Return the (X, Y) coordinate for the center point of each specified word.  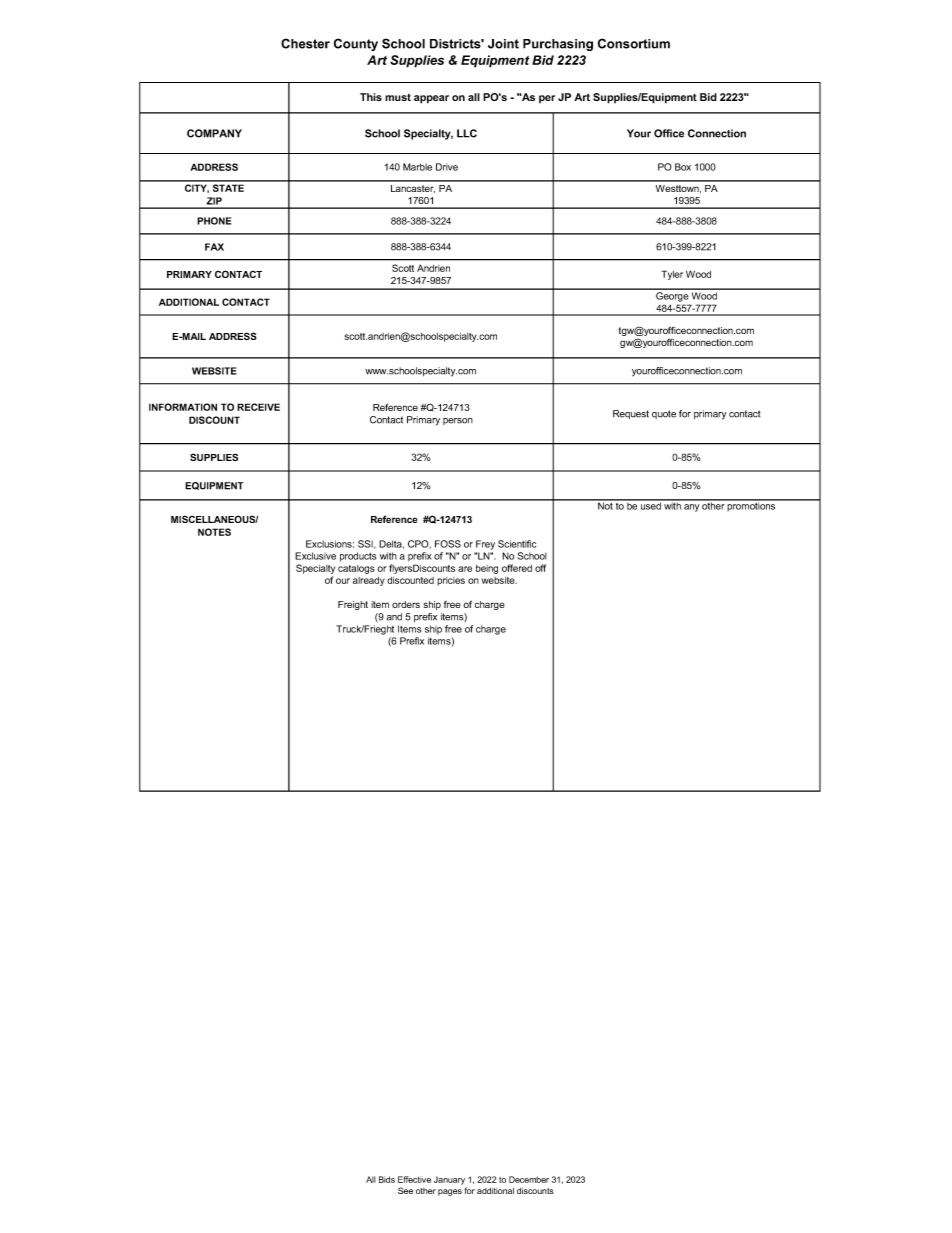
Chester (305, 43)
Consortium (634, 43)
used (651, 505)
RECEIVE (258, 407)
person (458, 421)
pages (450, 1192)
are (465, 569)
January (449, 1180)
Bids (387, 1179)
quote (664, 414)
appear (431, 99)
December (529, 1179)
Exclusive (315, 556)
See (405, 1190)
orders (406, 604)
